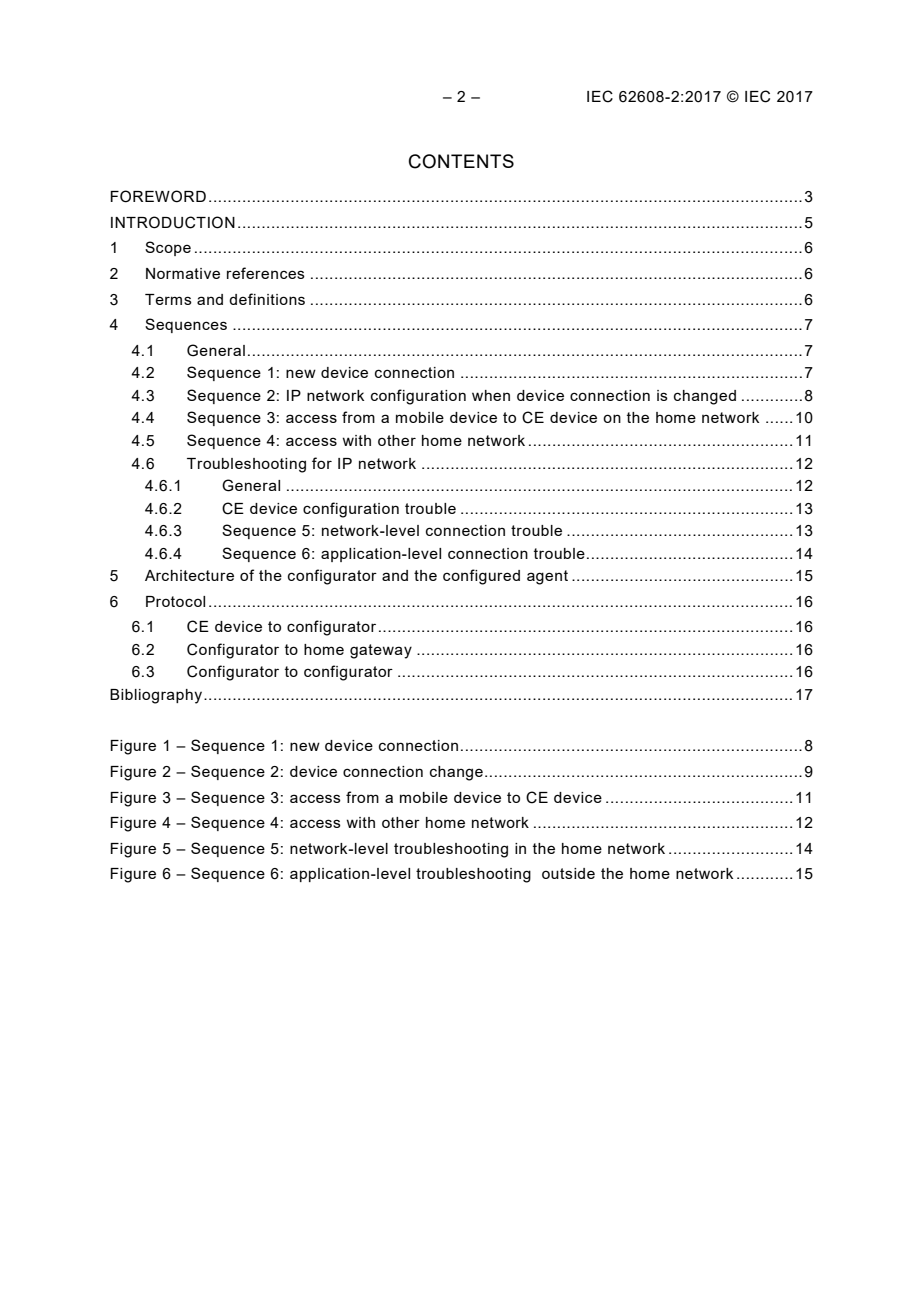 This screenshot has height=1308, width=924. I want to click on CONTENTS, so click(461, 161).
